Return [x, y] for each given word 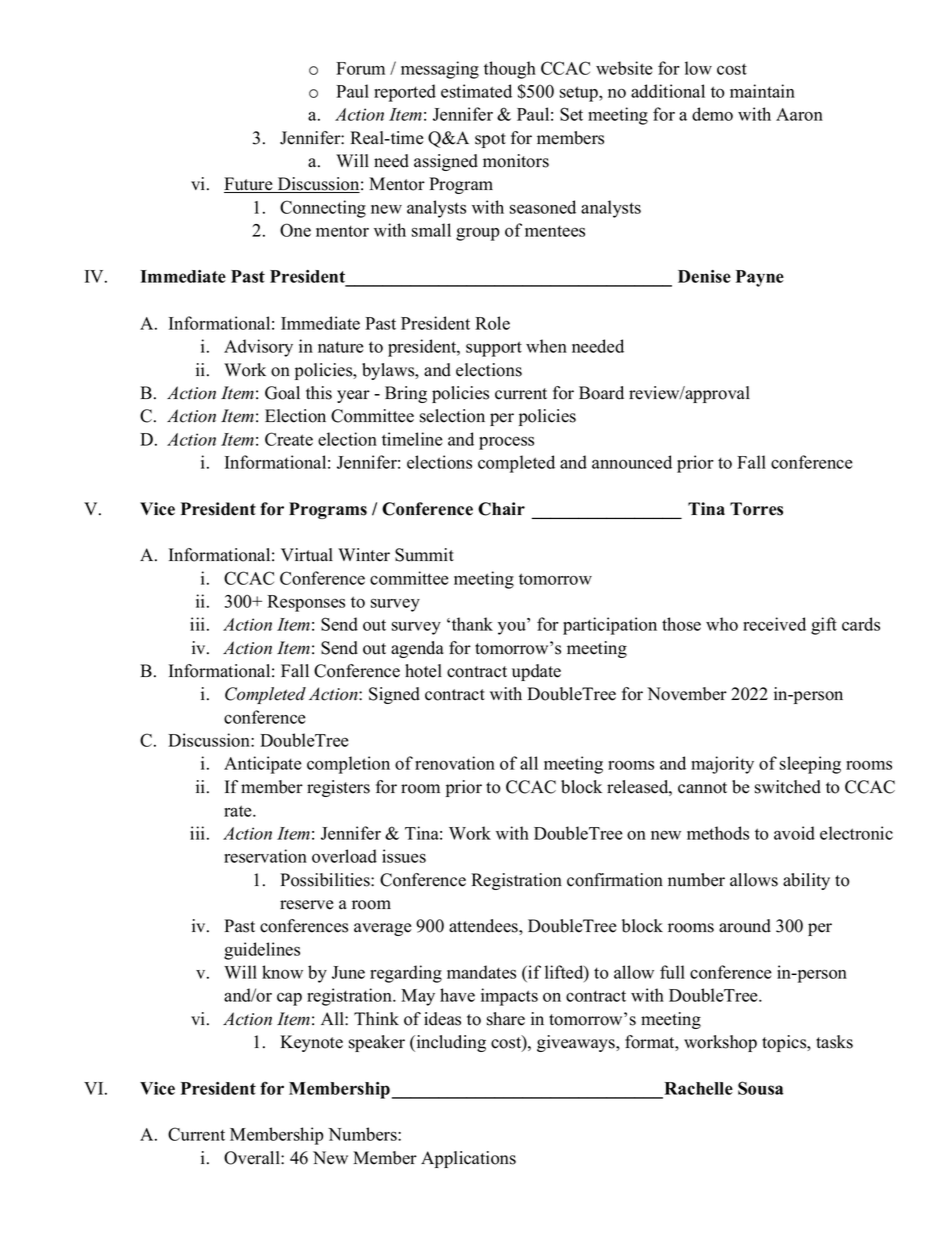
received [774, 624]
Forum [360, 68]
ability [806, 881]
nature [341, 347]
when [546, 346]
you [512, 628]
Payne [760, 278]
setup [580, 94]
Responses [306, 603]
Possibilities [326, 880]
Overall [253, 1158]
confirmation [615, 880]
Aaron [799, 114]
